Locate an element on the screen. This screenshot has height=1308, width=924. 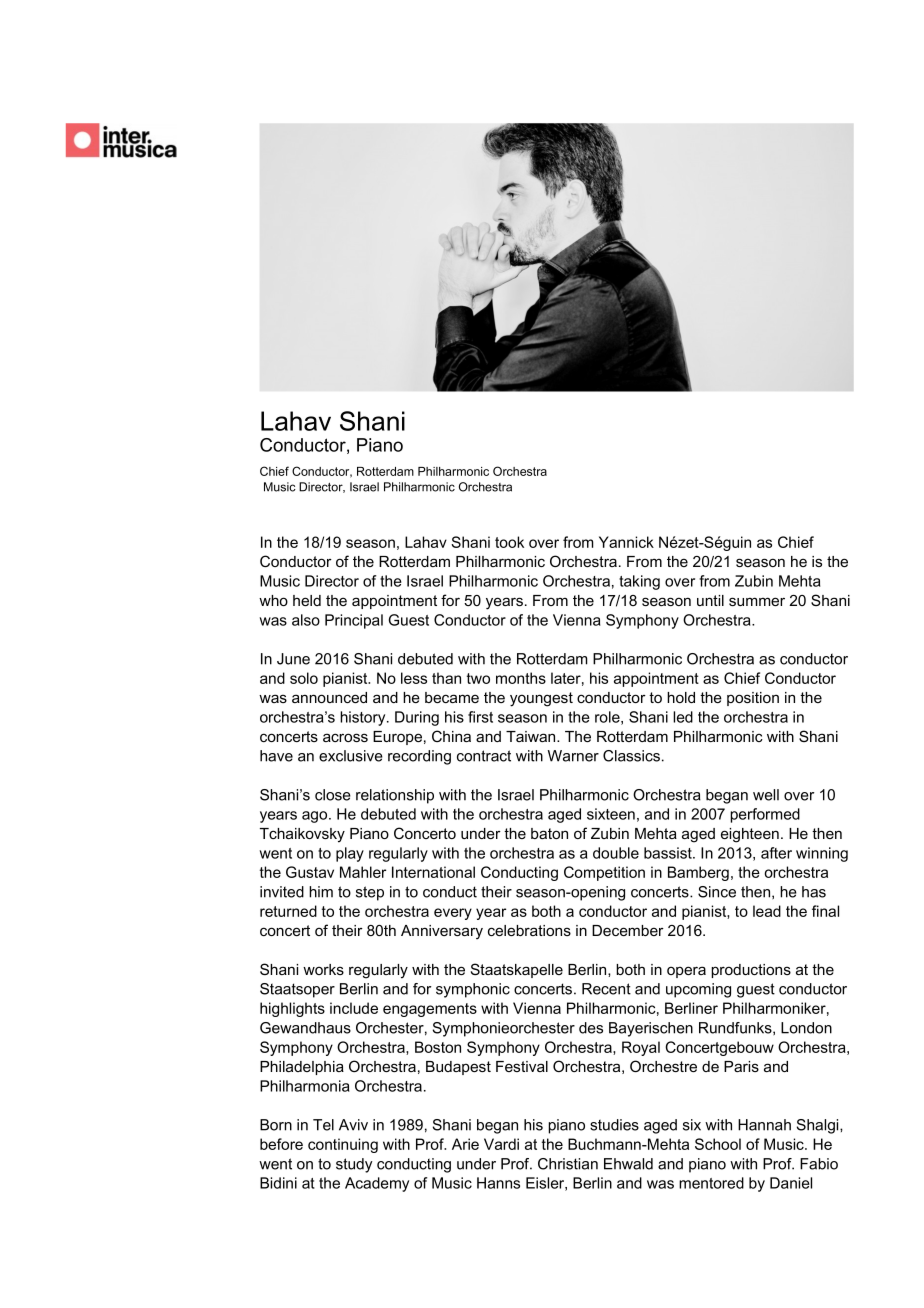
after is located at coordinates (776, 853).
